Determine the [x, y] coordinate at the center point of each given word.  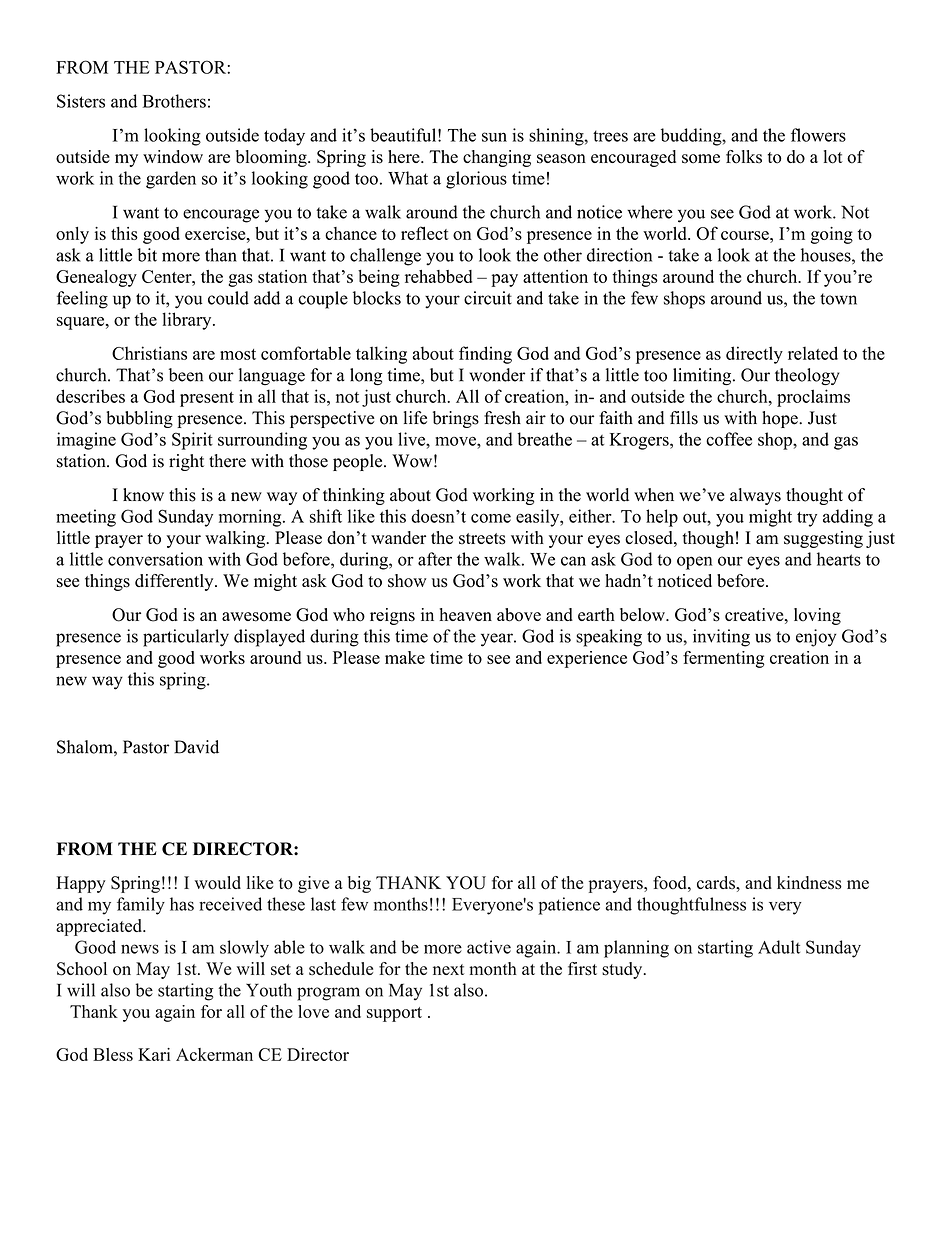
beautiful [403, 135]
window [173, 157]
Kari [154, 1054]
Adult [779, 947]
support [394, 1014]
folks [744, 157]
